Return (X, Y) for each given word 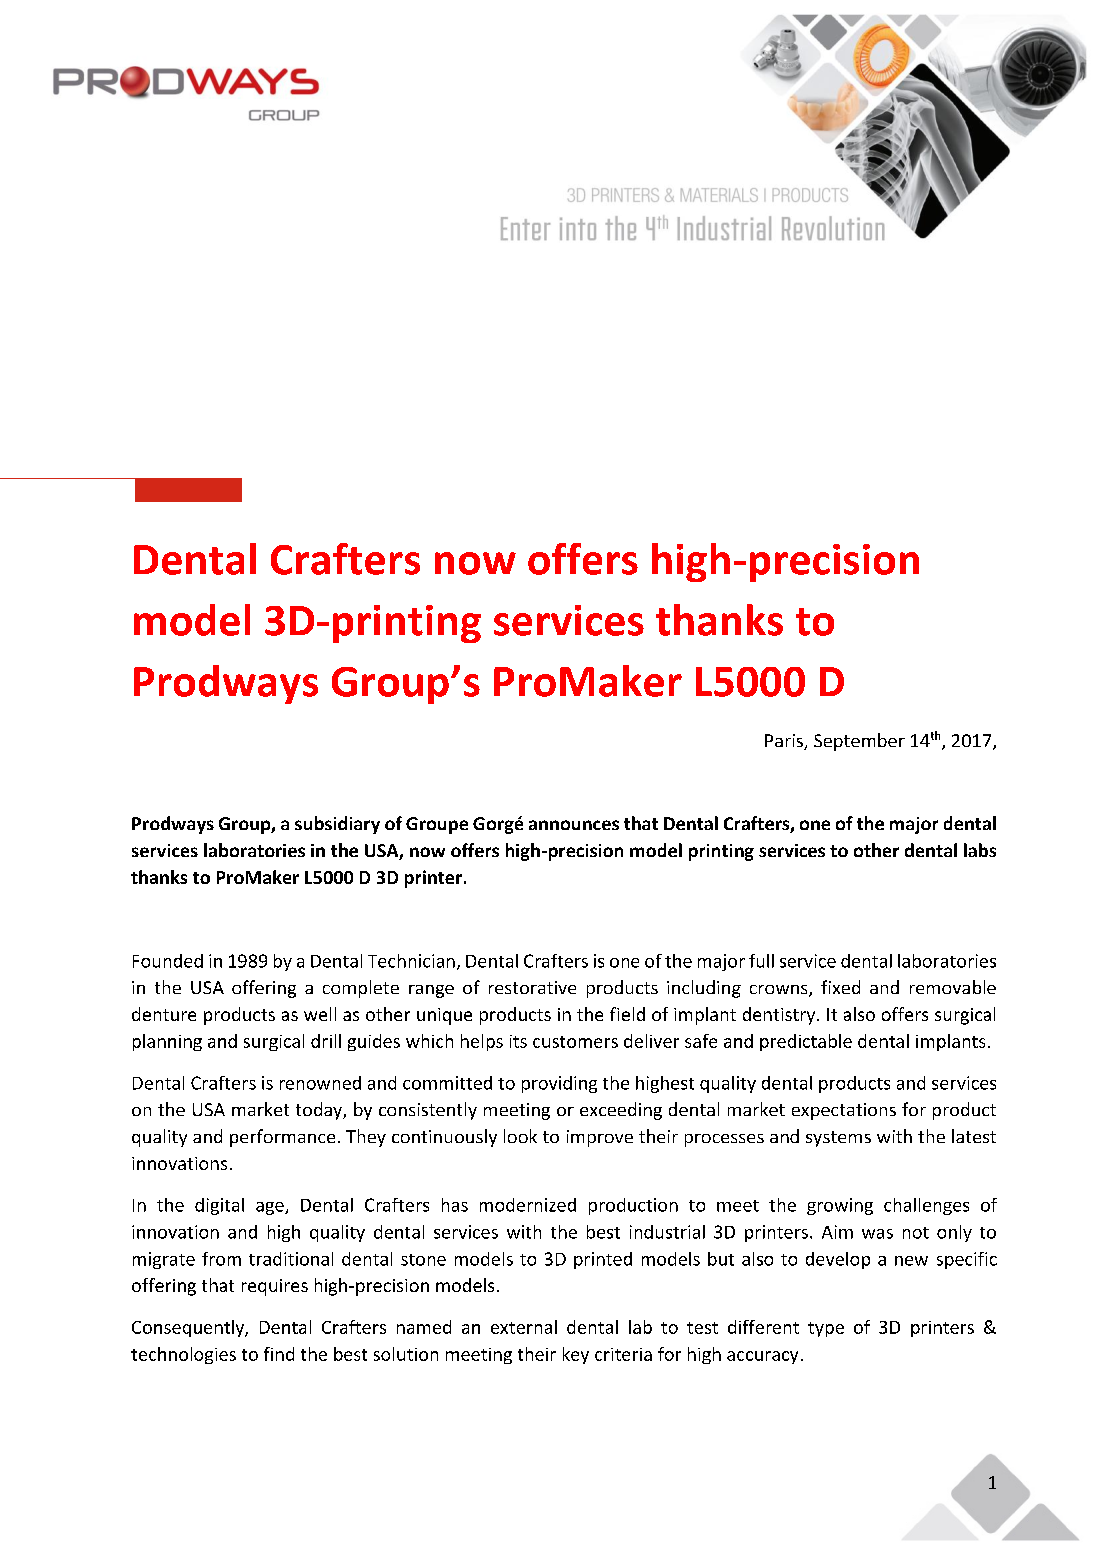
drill (326, 1041)
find (279, 1354)
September (859, 742)
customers (575, 1042)
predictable (806, 1042)
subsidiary (337, 825)
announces (574, 825)
